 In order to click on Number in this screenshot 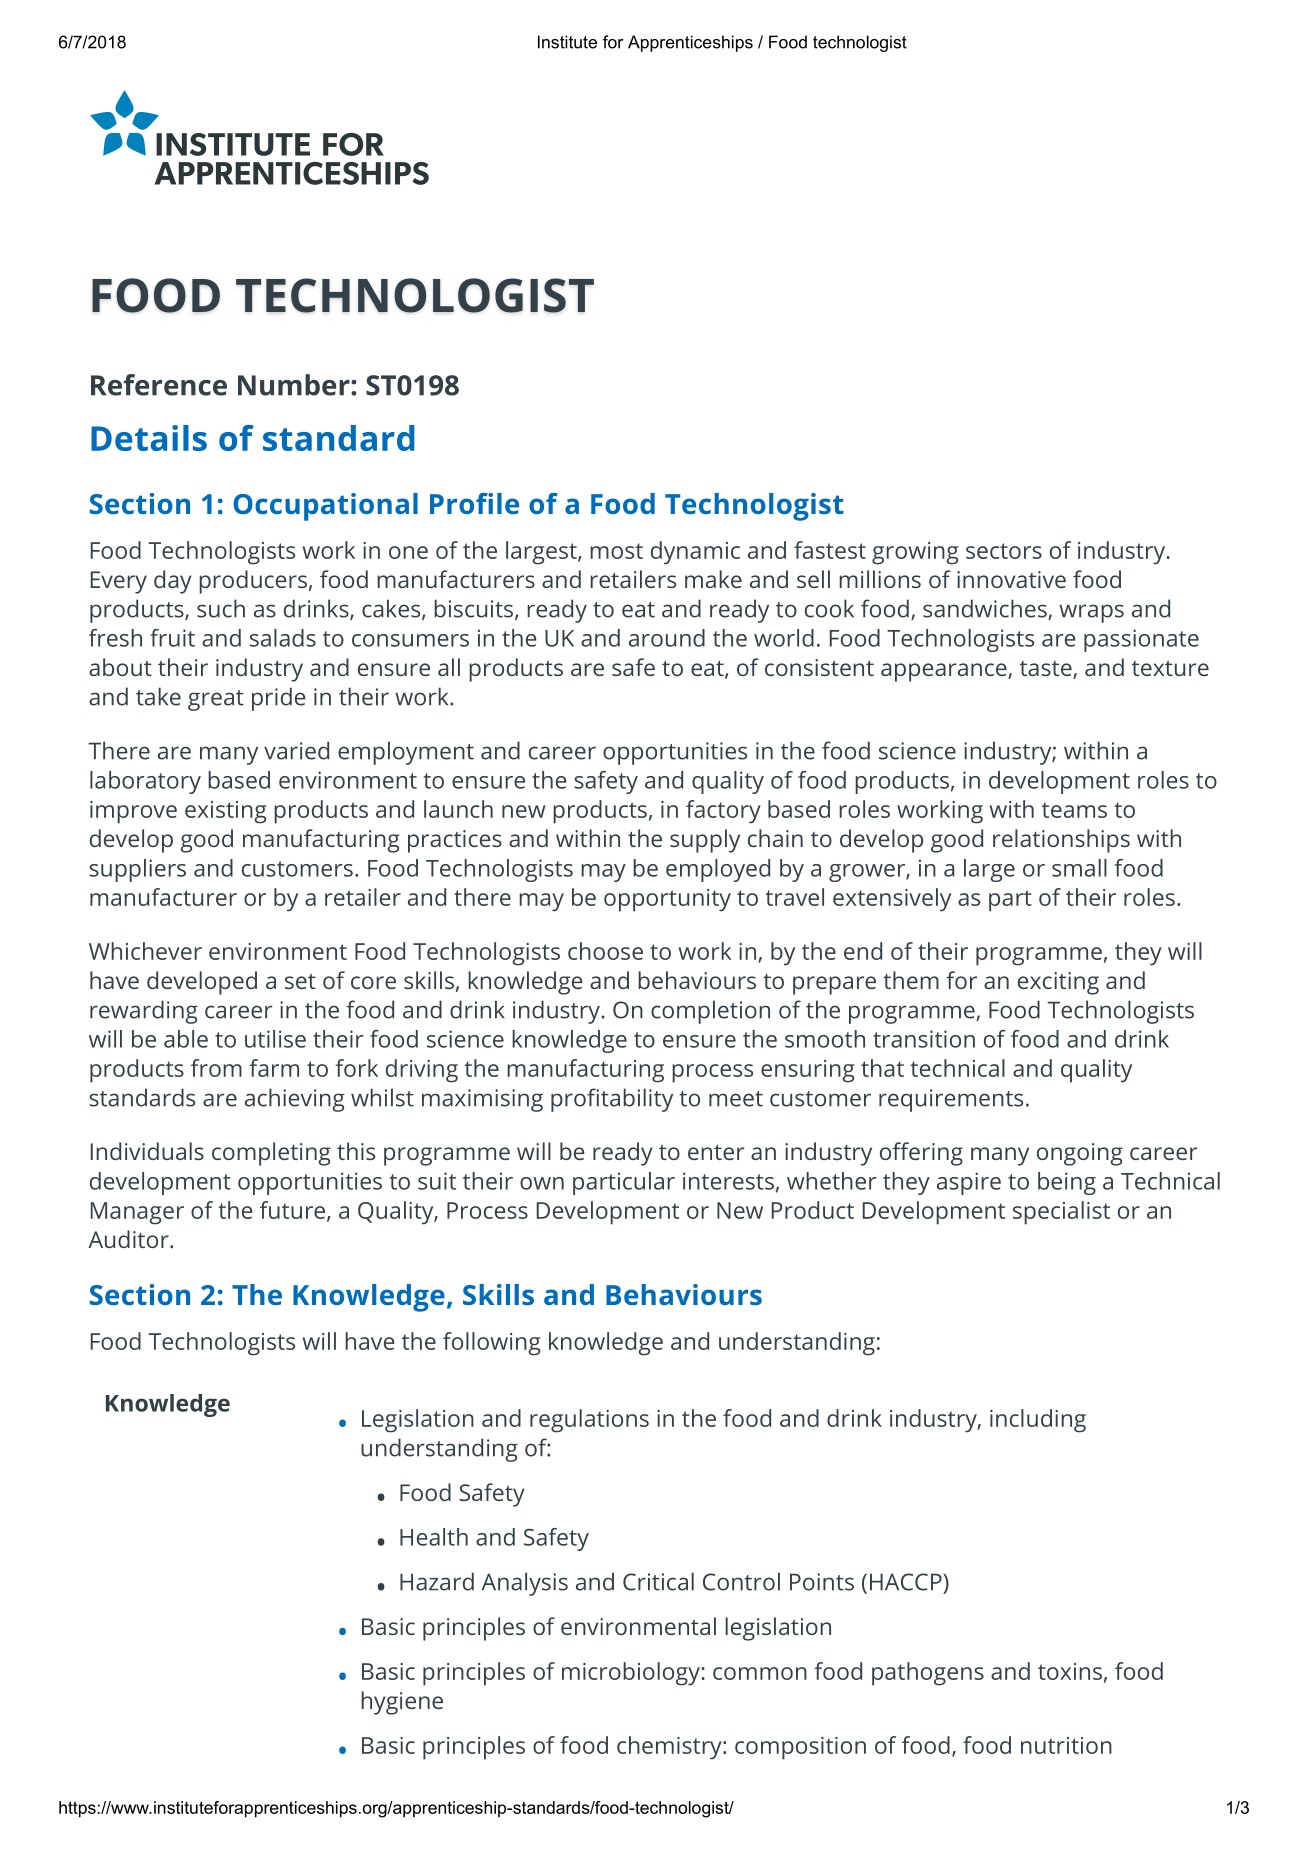, I will do `click(295, 385)`.
